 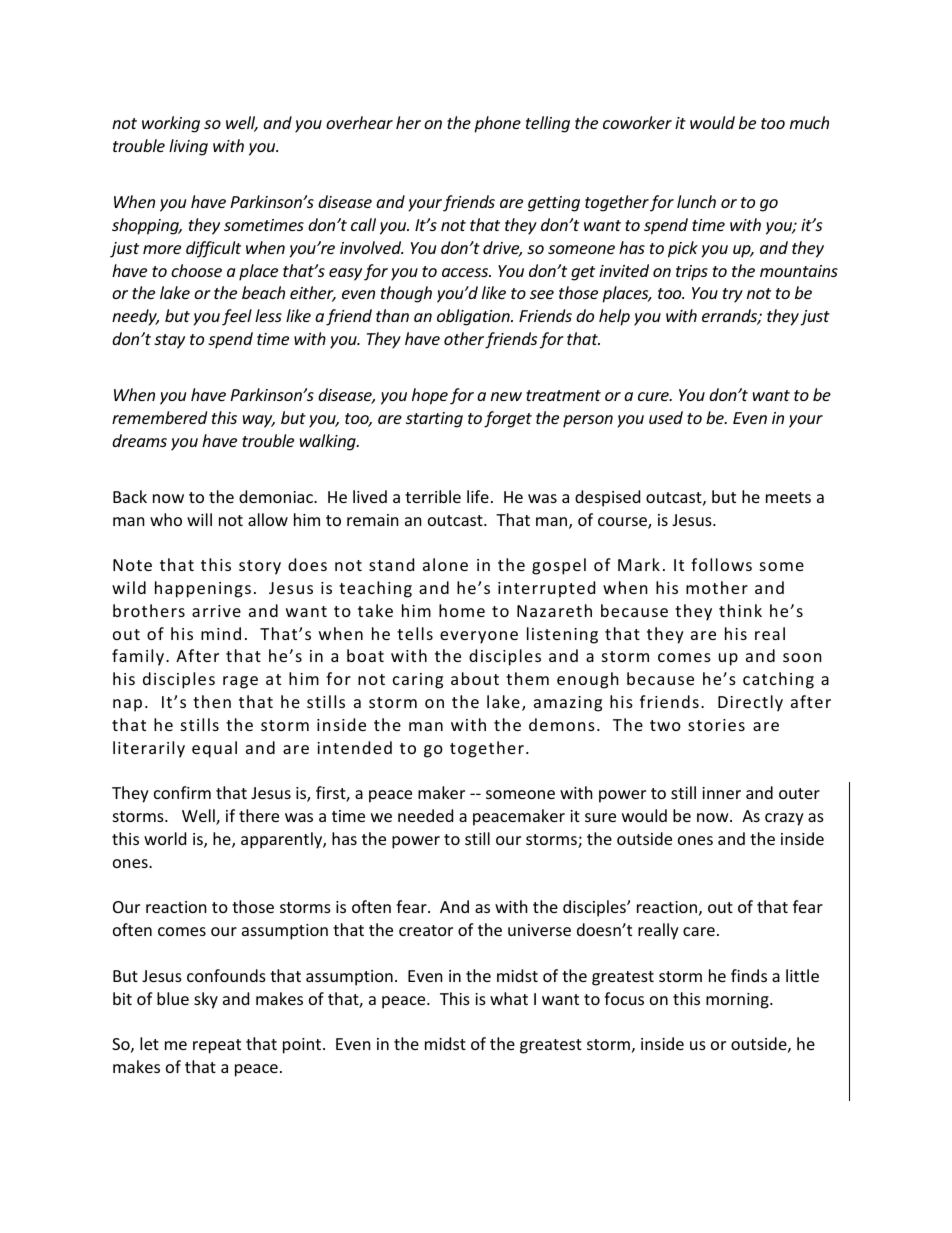 What do you see at coordinates (696, 201) in the page?
I see `lunch` at bounding box center [696, 201].
